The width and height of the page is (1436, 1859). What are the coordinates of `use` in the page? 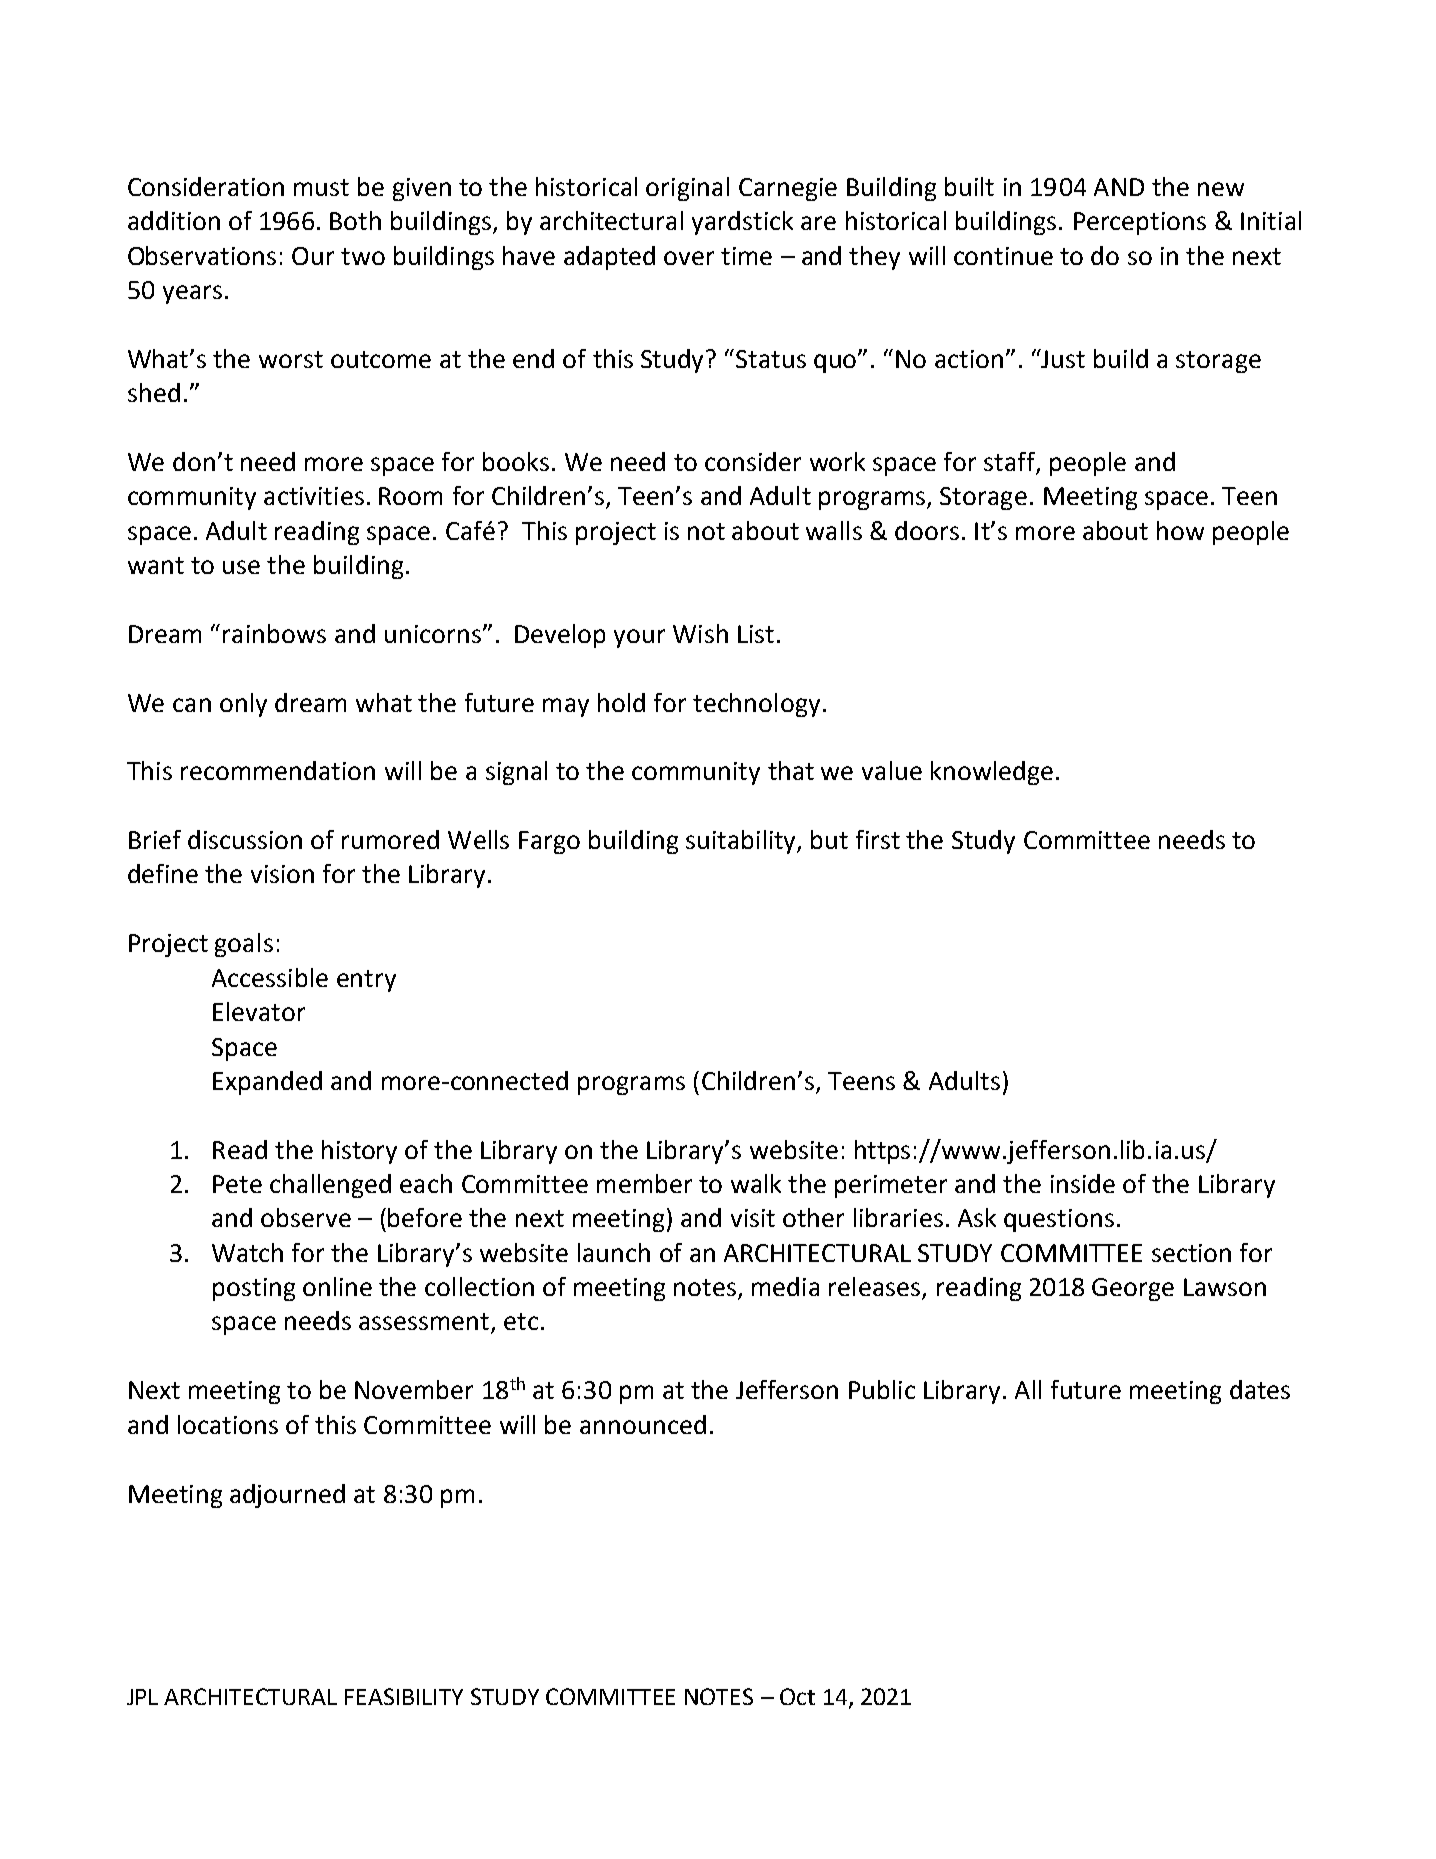 It's located at (241, 567).
